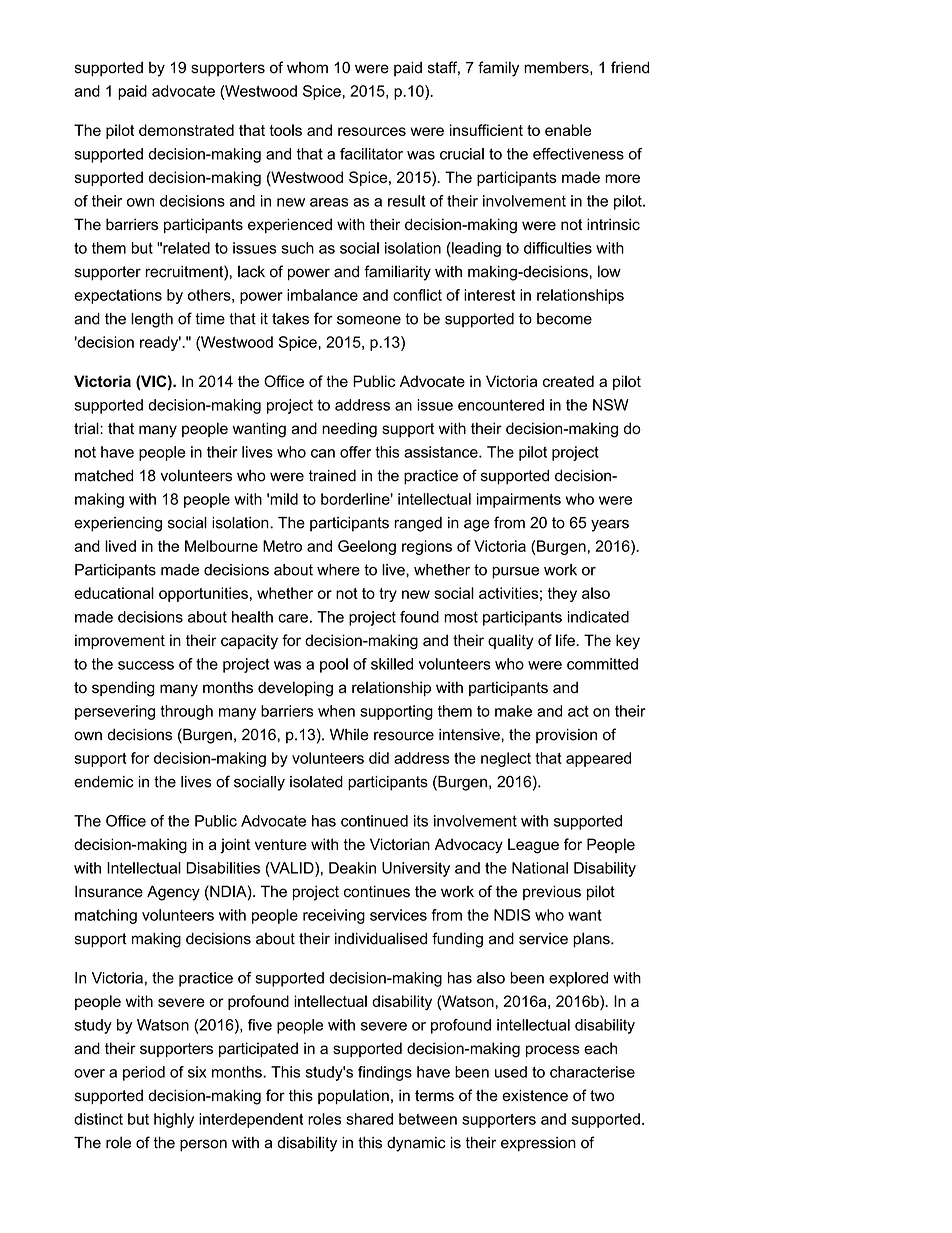 The height and width of the screenshot is (1233, 952). Describe the element at coordinates (568, 130) in the screenshot. I see `enable` at that location.
